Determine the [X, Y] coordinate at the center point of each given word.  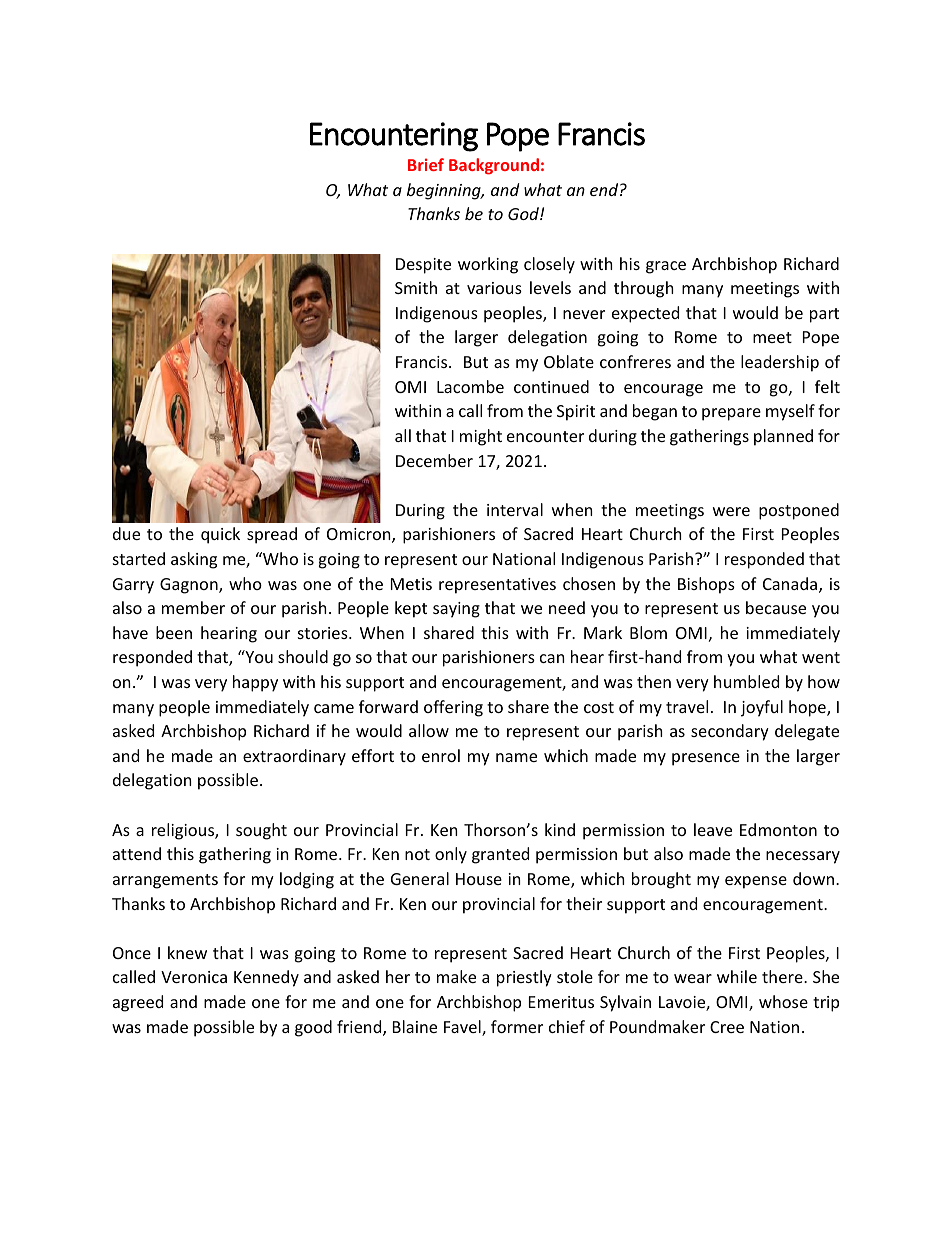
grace [666, 267]
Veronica [194, 977]
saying [456, 610]
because [776, 607]
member [193, 607]
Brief [426, 164]
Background [494, 166]
